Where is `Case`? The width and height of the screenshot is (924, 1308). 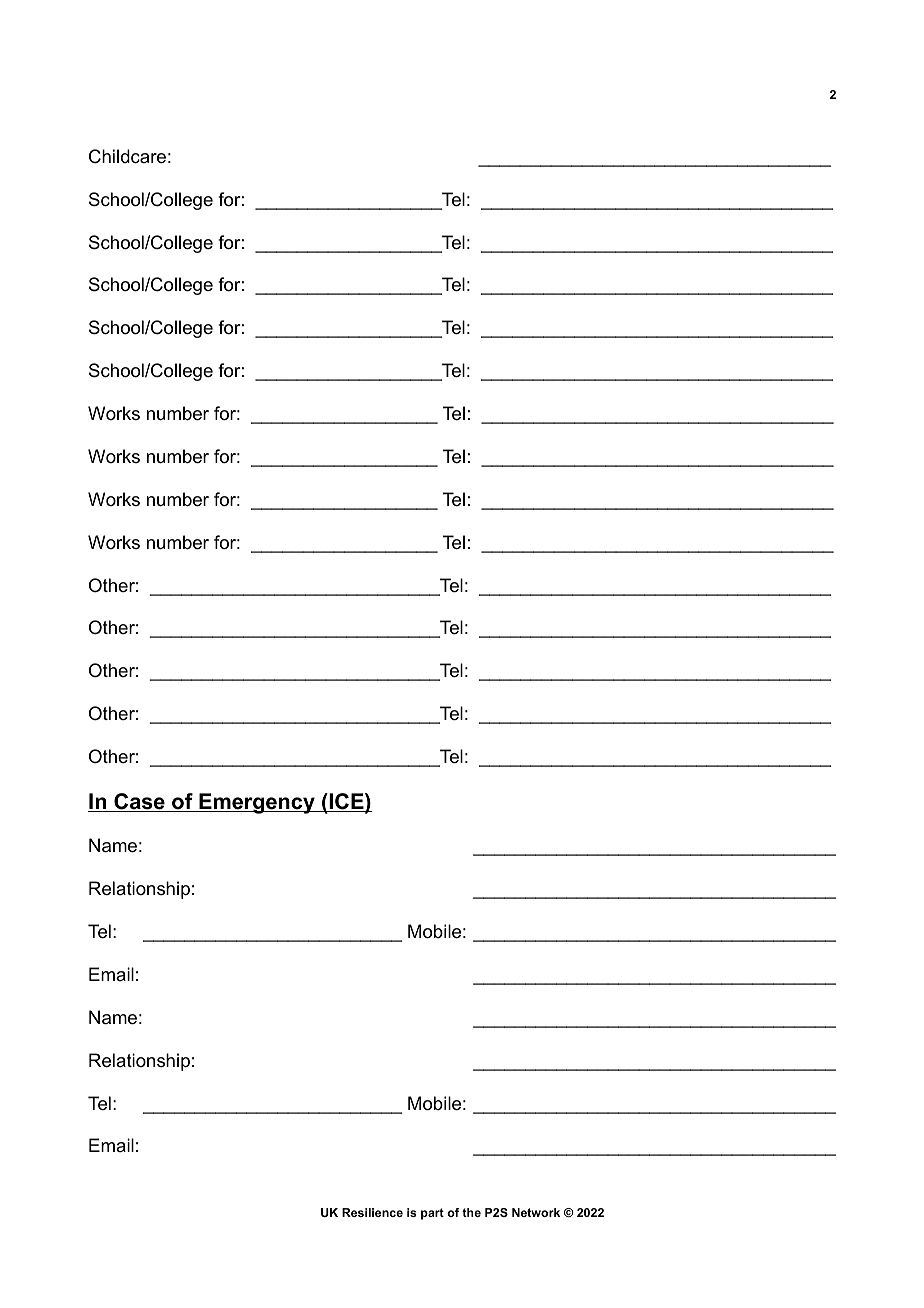 Case is located at coordinates (139, 802).
